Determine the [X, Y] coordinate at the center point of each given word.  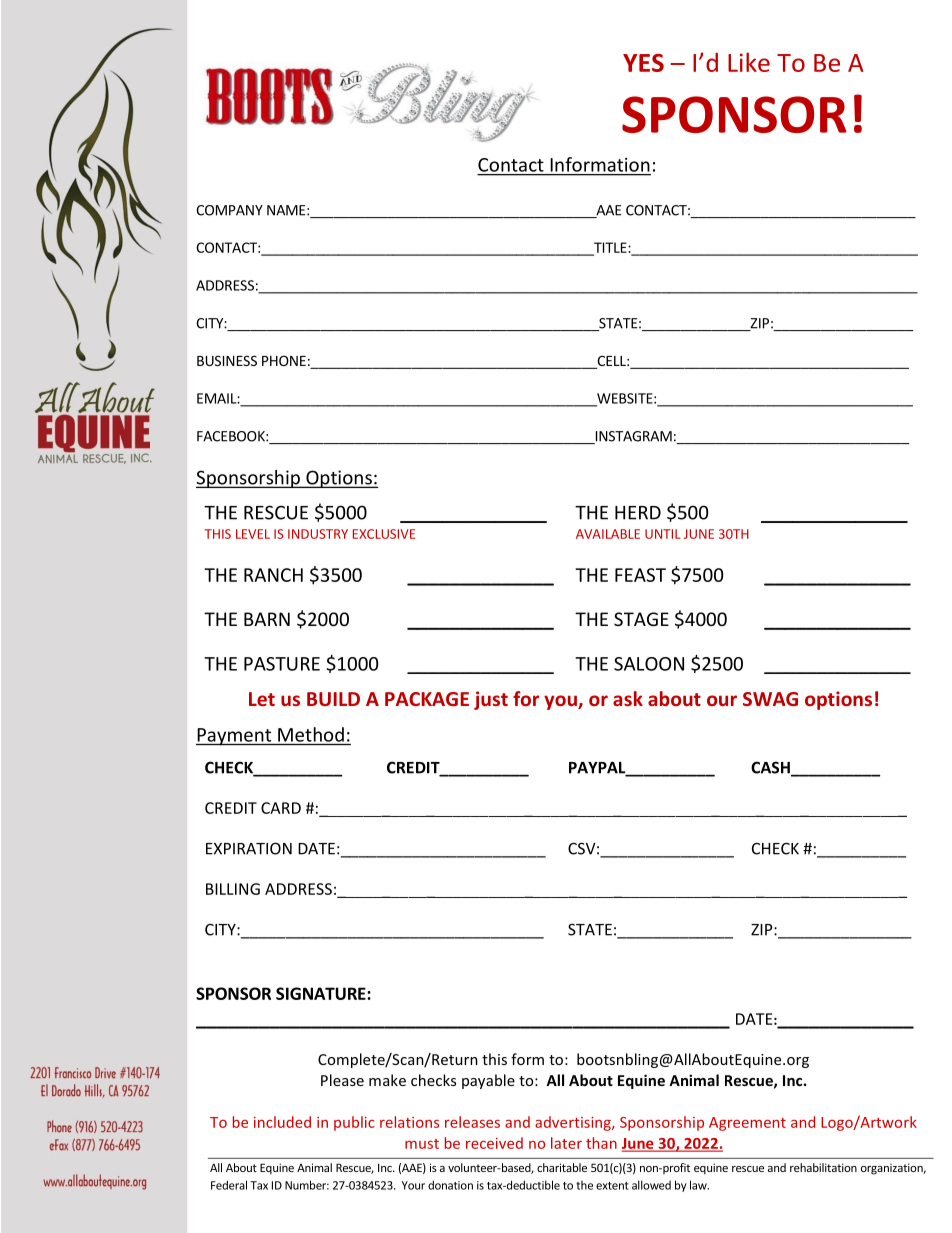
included [282, 1122]
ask [628, 698]
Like [749, 62]
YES [643, 63]
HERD [638, 513]
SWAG [770, 699]
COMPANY [229, 210]
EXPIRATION [249, 848]
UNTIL [663, 534]
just [491, 700]
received [494, 1143]
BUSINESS [227, 360]
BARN [267, 619]
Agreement [747, 1124]
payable [488, 1081]
